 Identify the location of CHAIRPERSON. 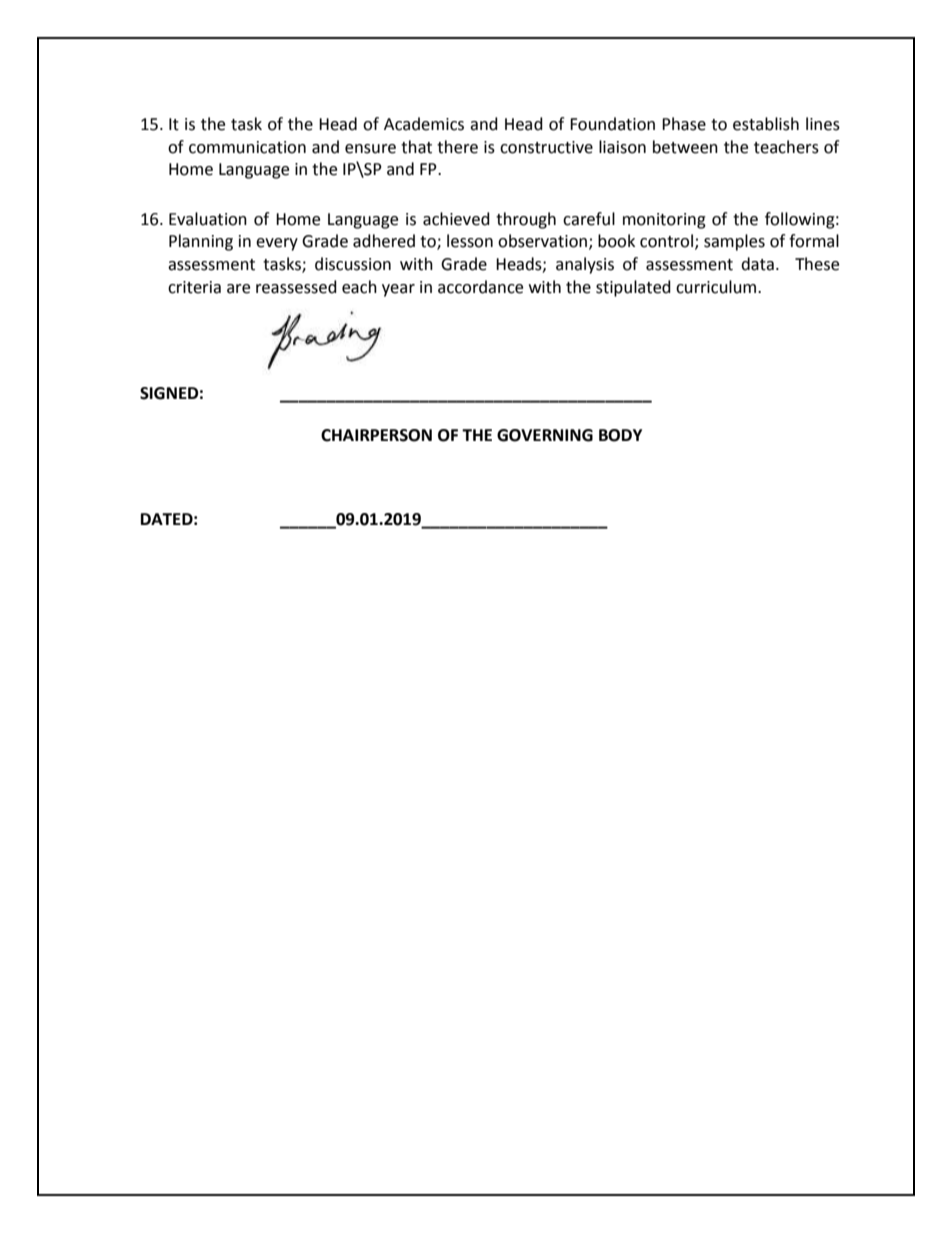
(376, 435).
